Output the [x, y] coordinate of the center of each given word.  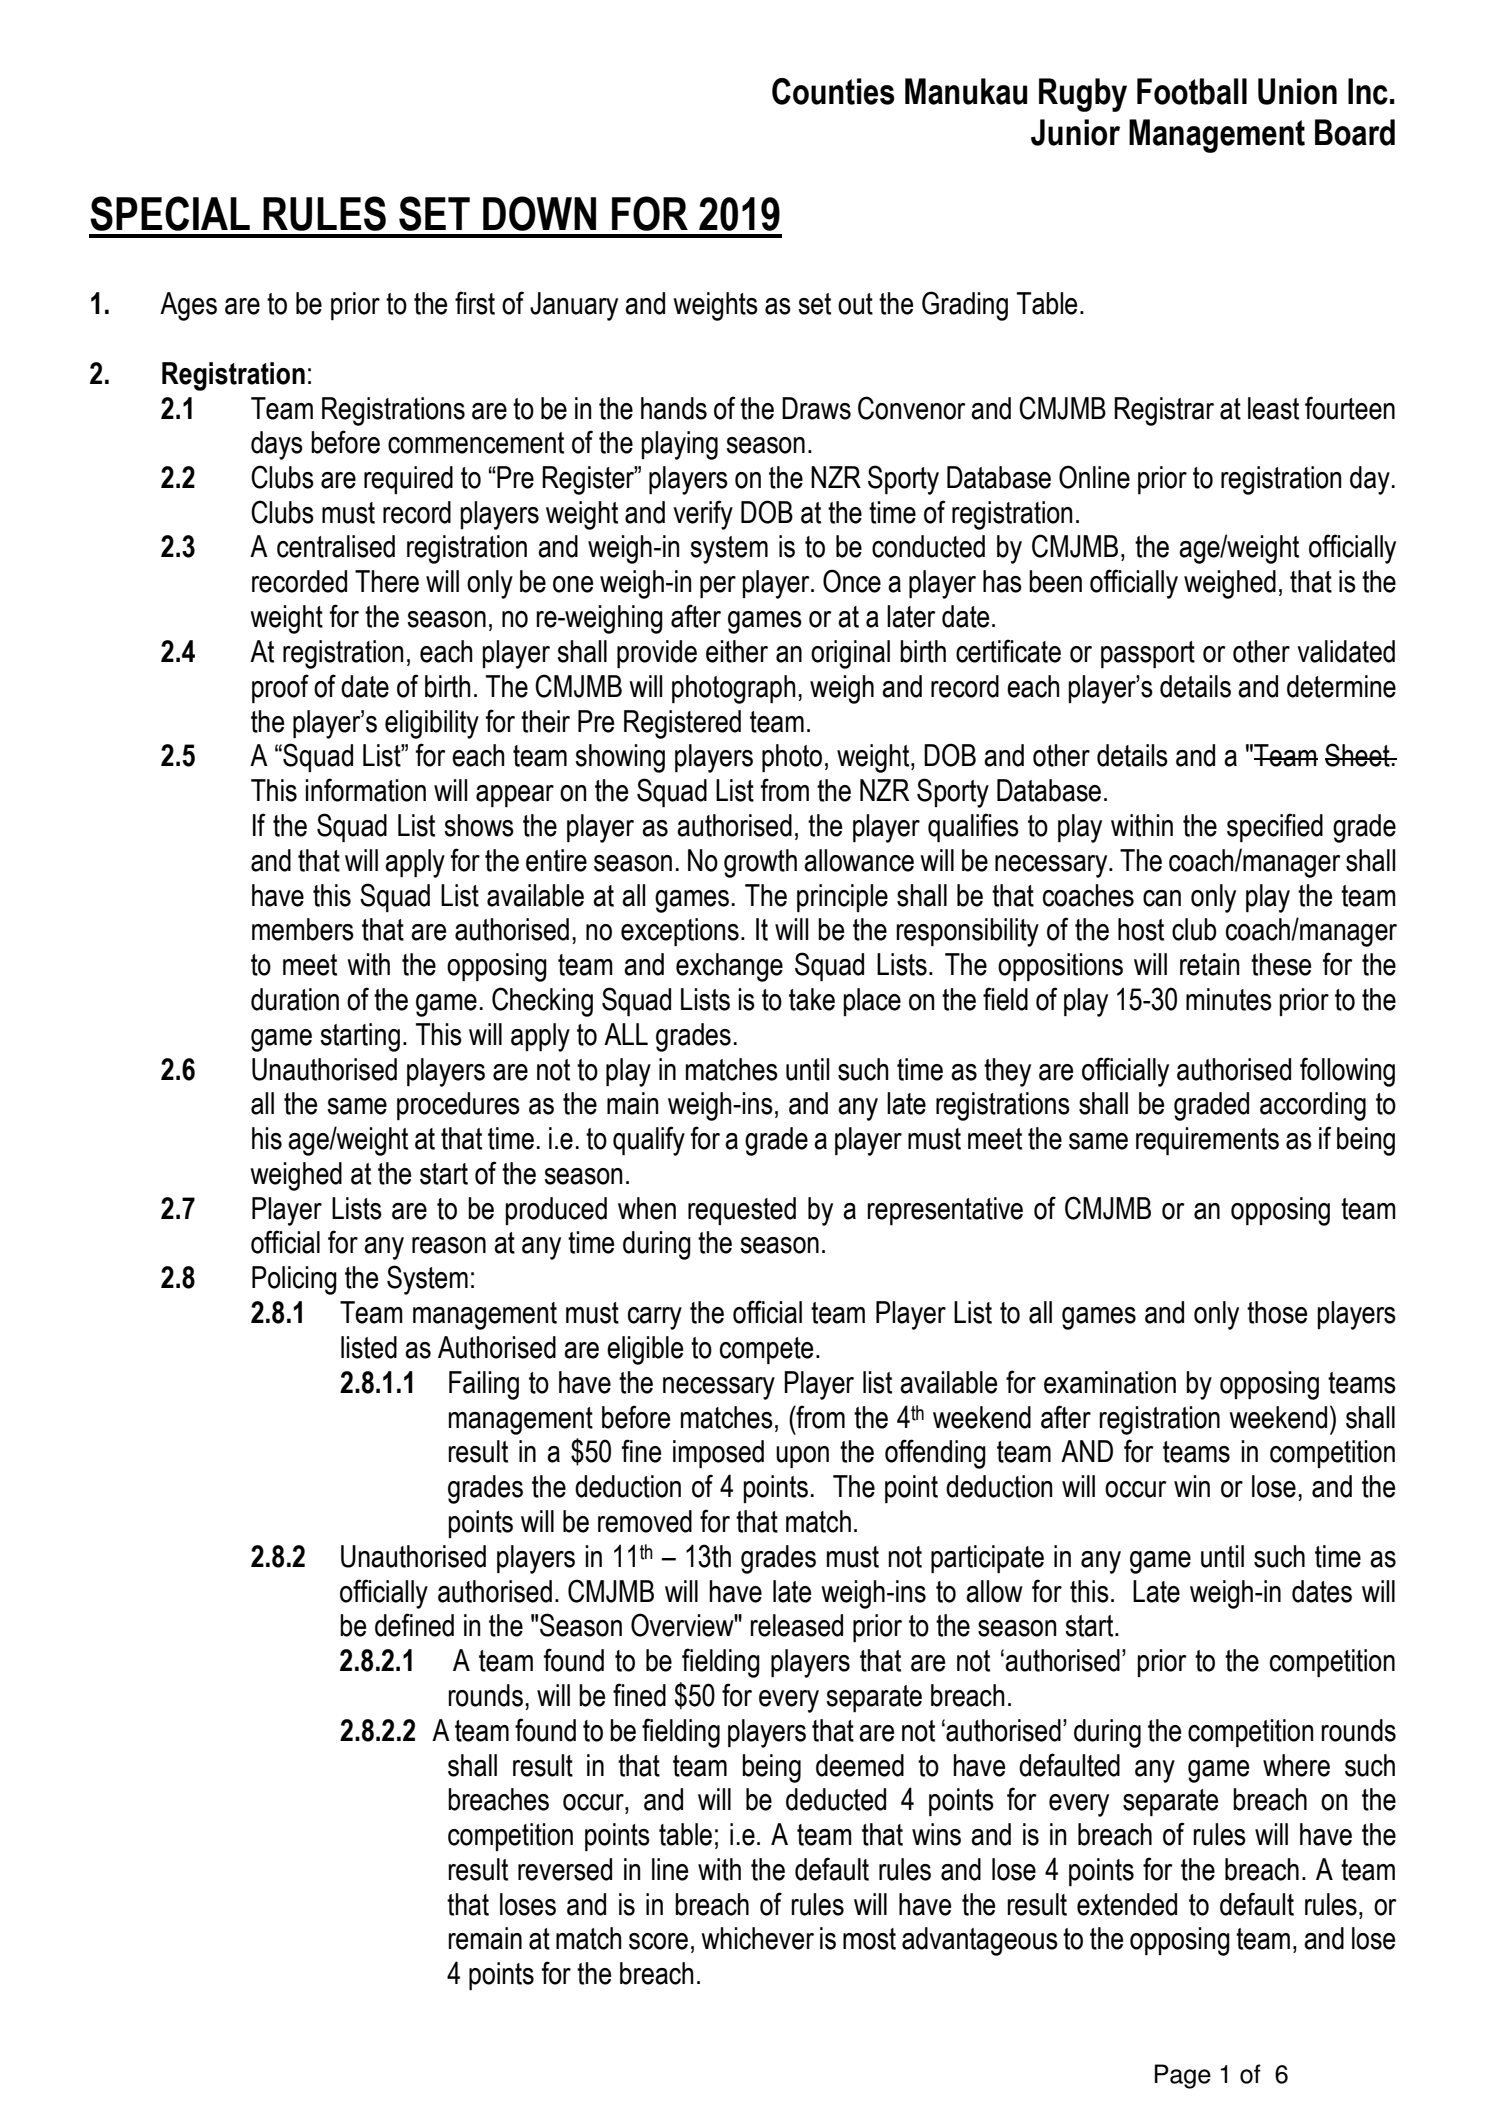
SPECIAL [170, 213]
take [812, 999]
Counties [833, 91]
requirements [1207, 1141]
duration [295, 999]
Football [1192, 91]
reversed [565, 1869]
